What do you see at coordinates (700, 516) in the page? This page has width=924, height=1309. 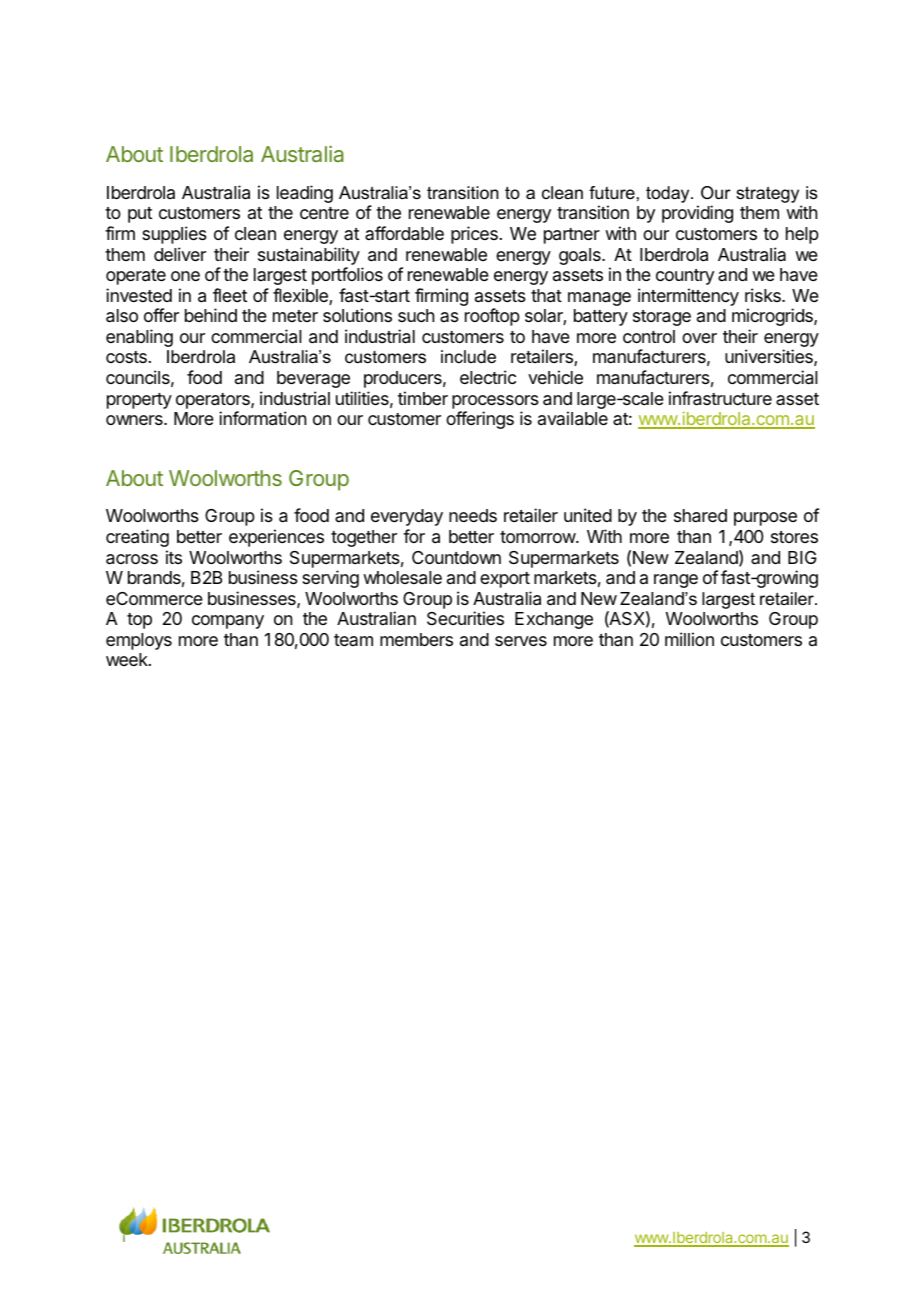 I see `shared` at bounding box center [700, 516].
